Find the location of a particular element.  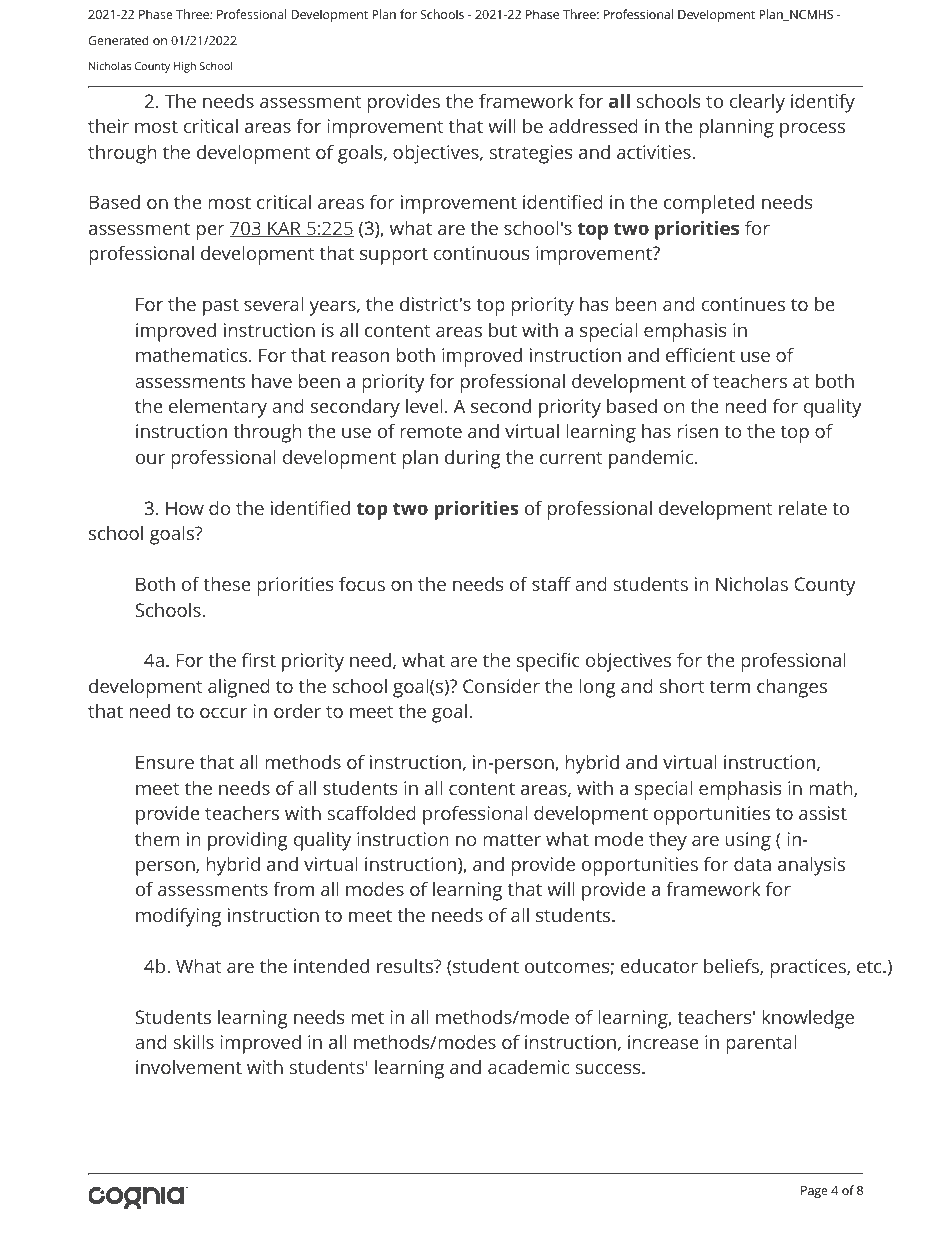

staff is located at coordinates (551, 583).
